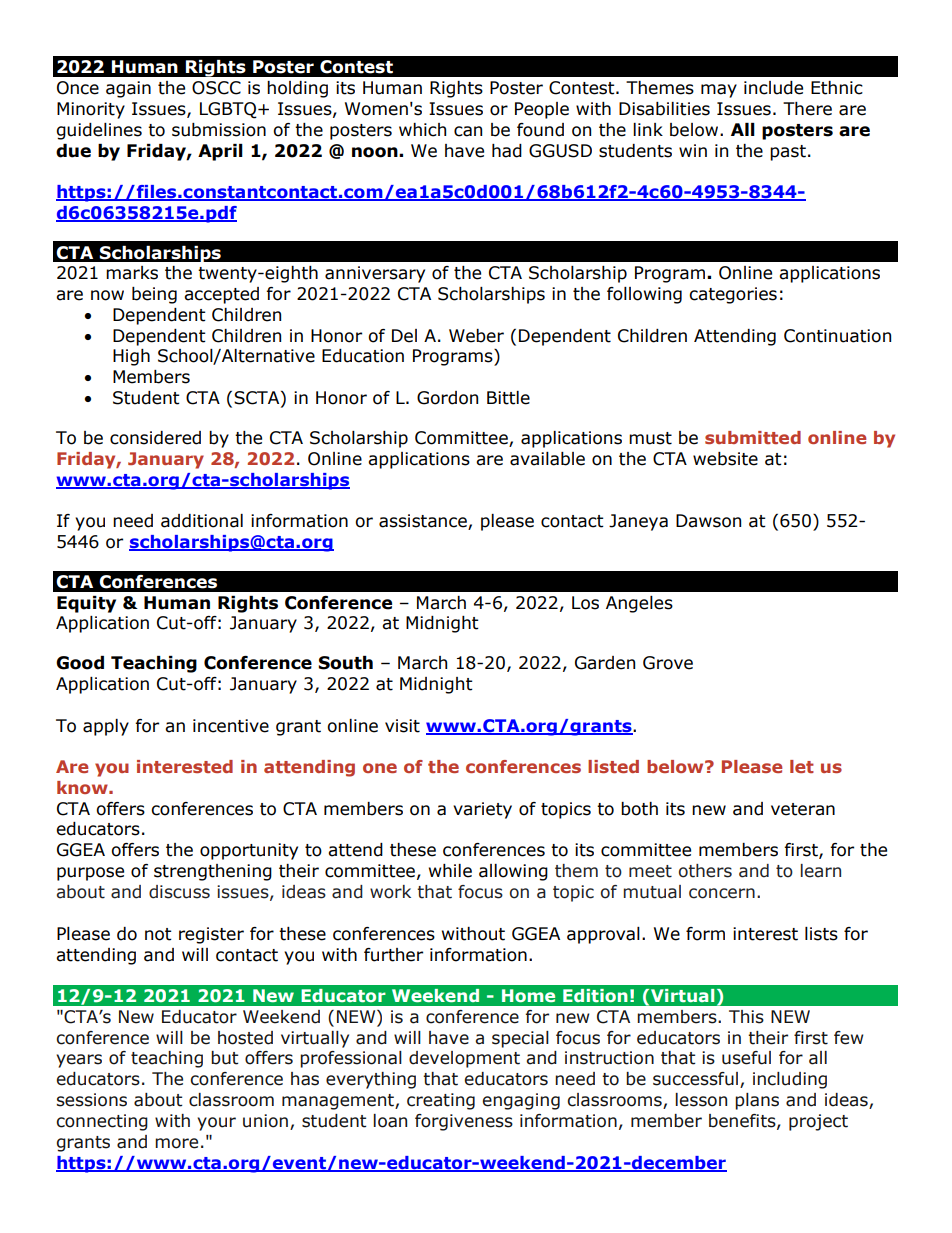 The image size is (952, 1233). What do you see at coordinates (668, 663) in the screenshot?
I see `Grove` at bounding box center [668, 663].
